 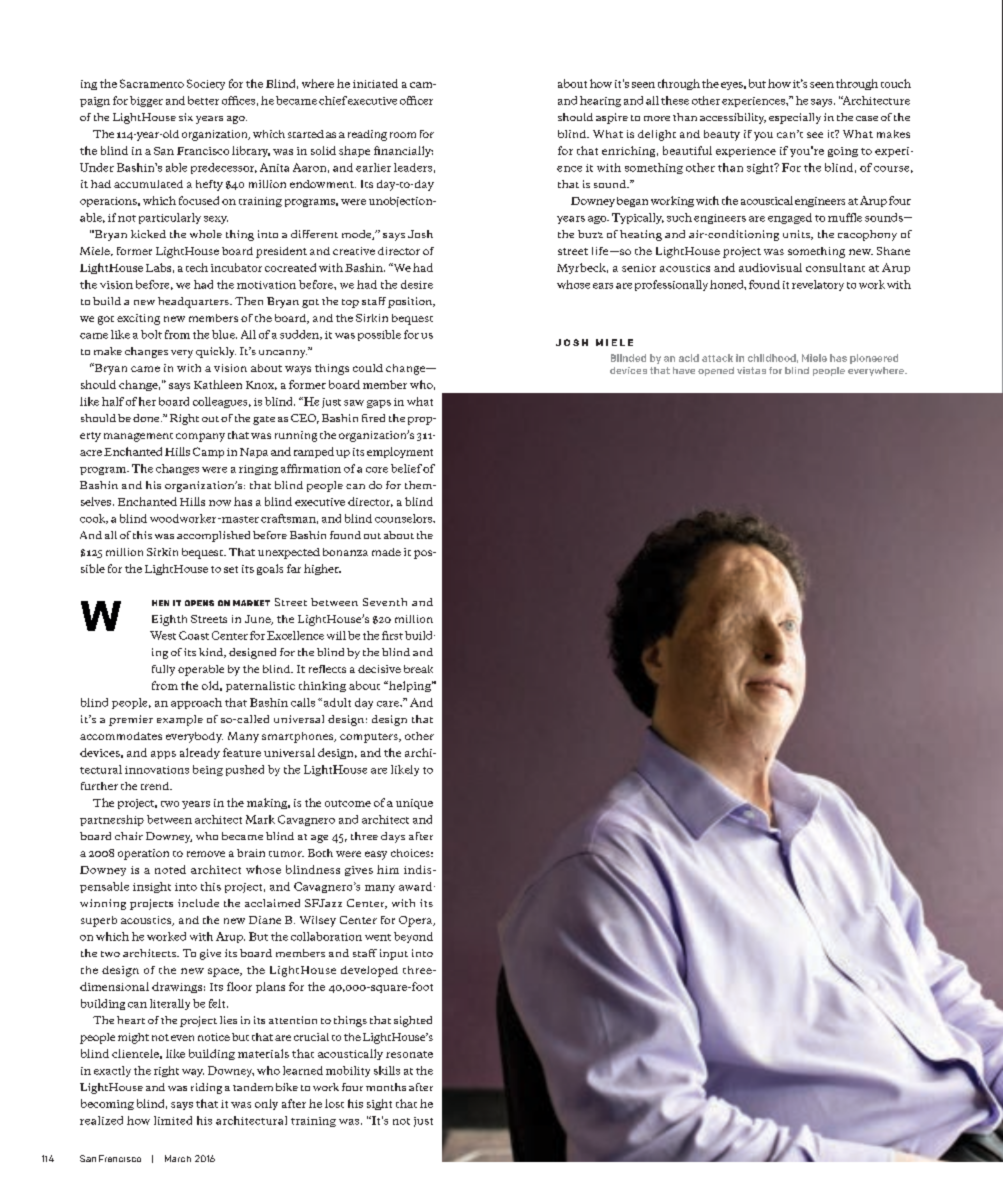 I want to click on officer, so click(x=416, y=100).
